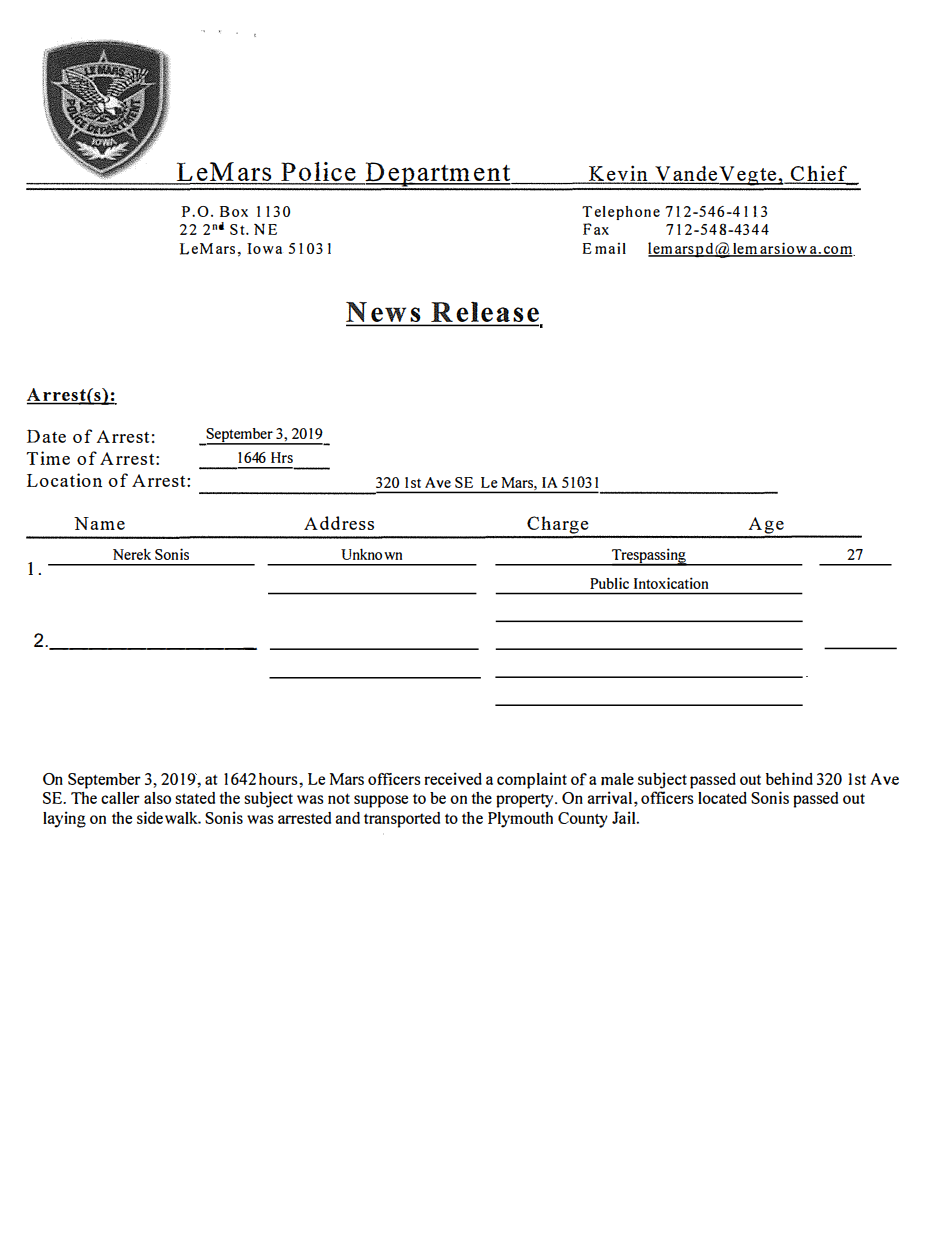 The height and width of the page is (1233, 952). Describe the element at coordinates (339, 523) in the page. I see `Address` at that location.
